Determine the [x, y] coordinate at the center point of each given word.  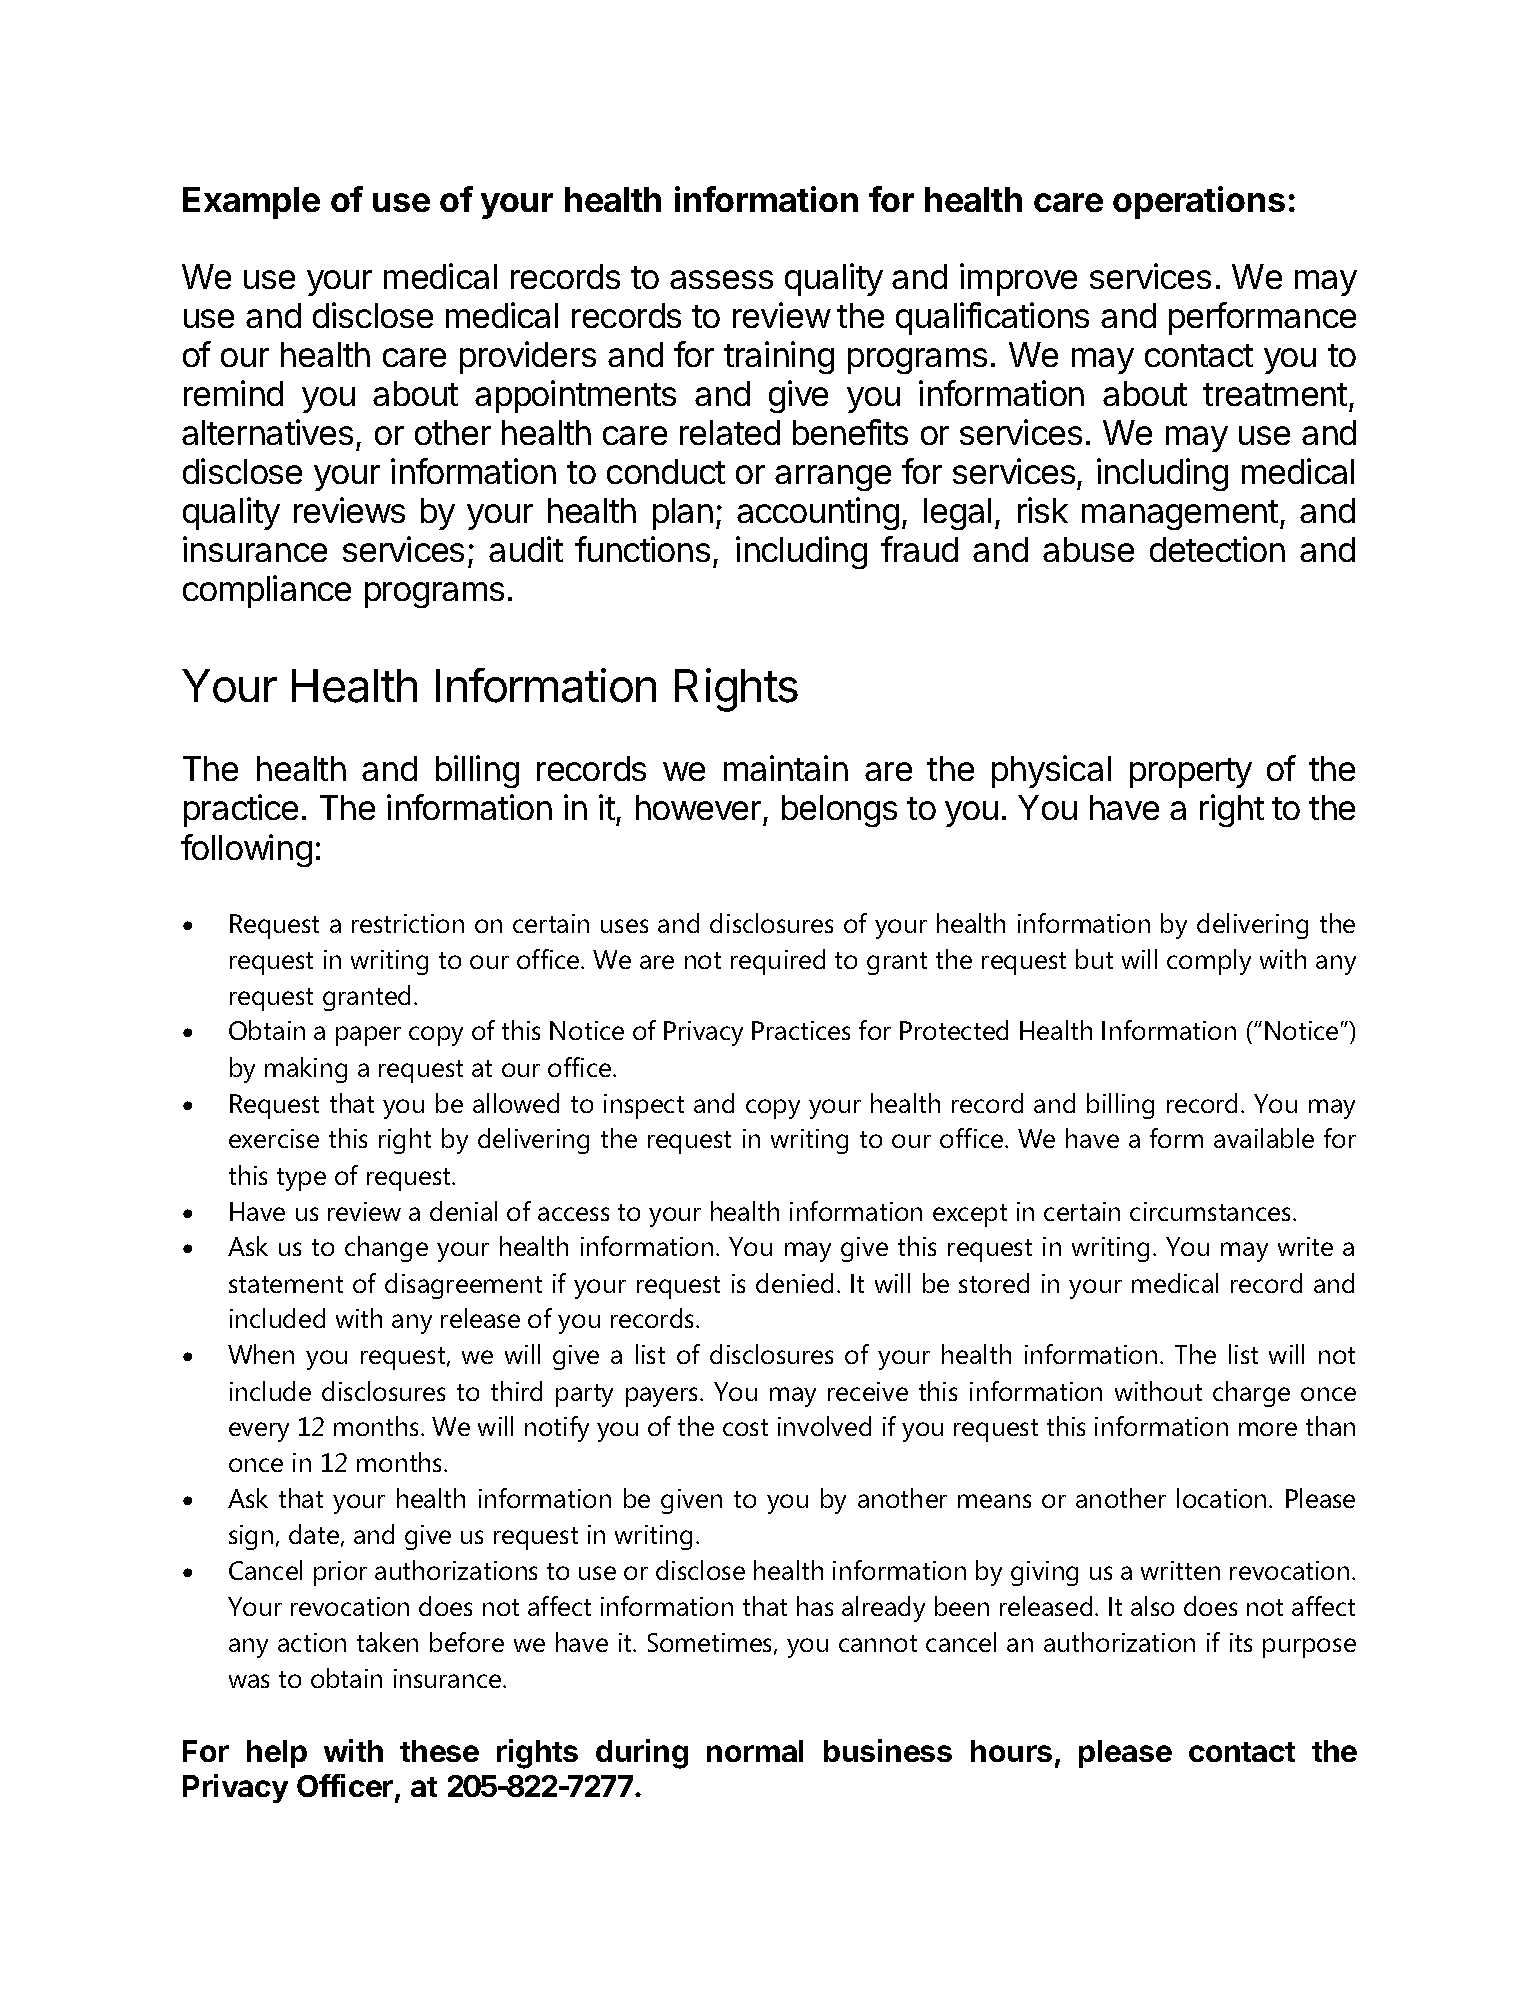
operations [1199, 202]
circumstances [1210, 1211]
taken [387, 1642]
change [386, 1249]
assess [721, 279]
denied [794, 1283]
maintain [786, 768]
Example [251, 203]
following [246, 850]
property [1191, 773]
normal [755, 1751]
